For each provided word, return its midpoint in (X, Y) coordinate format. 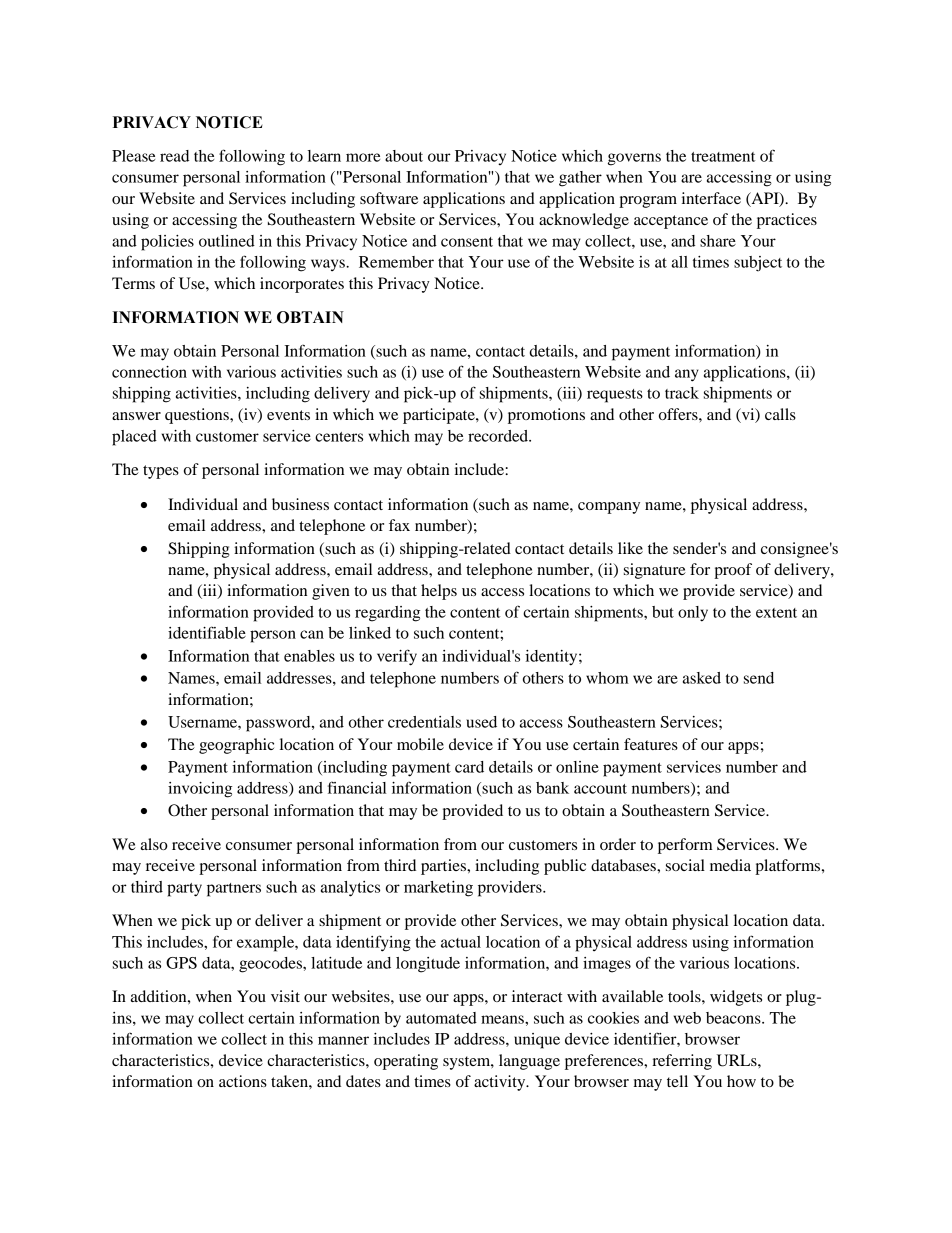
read (174, 156)
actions (243, 1081)
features (651, 744)
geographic (236, 746)
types (161, 472)
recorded (499, 436)
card (469, 767)
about (404, 156)
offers (679, 414)
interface (711, 198)
